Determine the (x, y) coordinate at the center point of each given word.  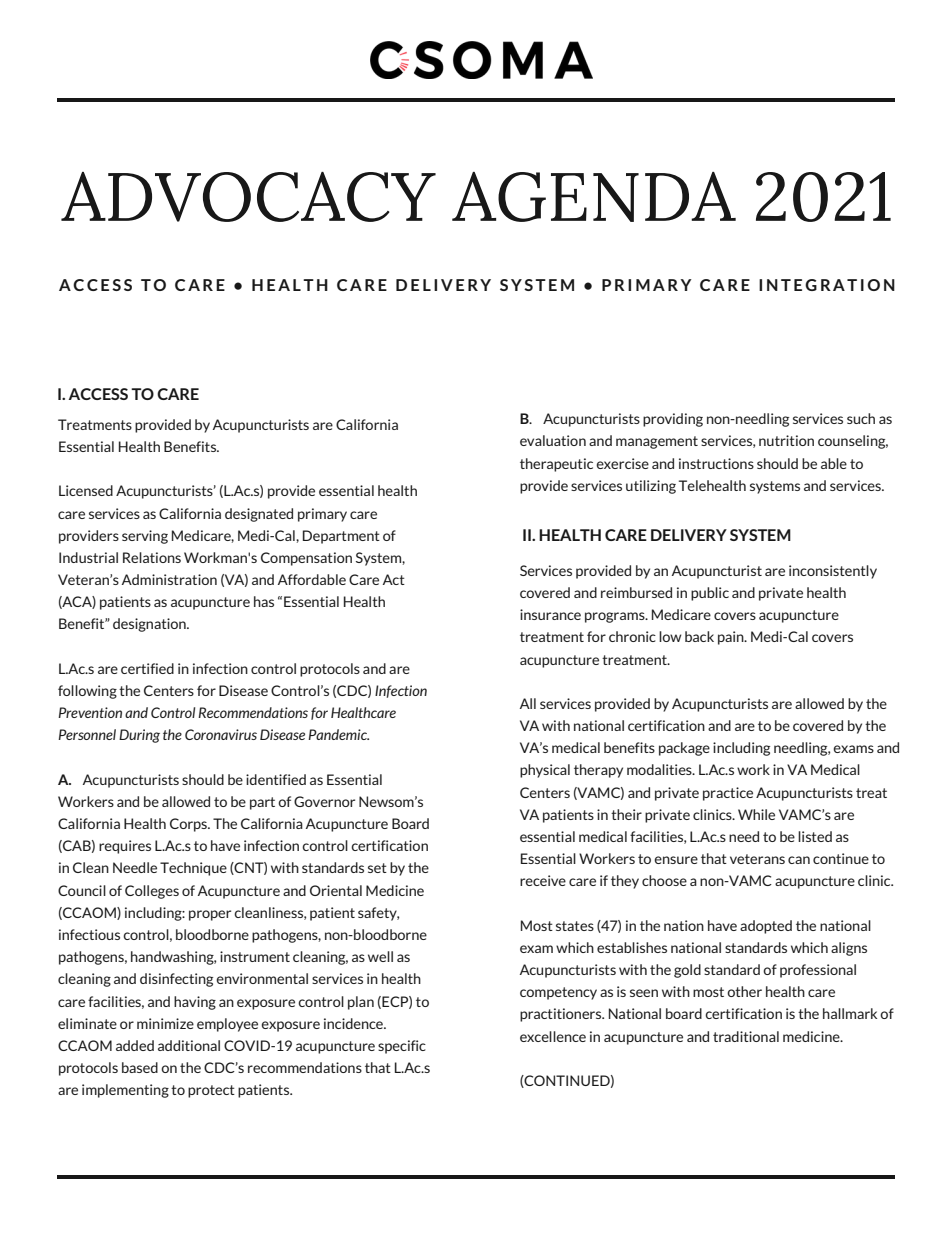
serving (145, 537)
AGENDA (594, 197)
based (140, 1067)
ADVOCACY (248, 197)
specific (402, 1047)
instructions (716, 463)
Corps (189, 825)
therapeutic (556, 465)
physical (545, 771)
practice (728, 794)
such (861, 418)
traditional (746, 1036)
